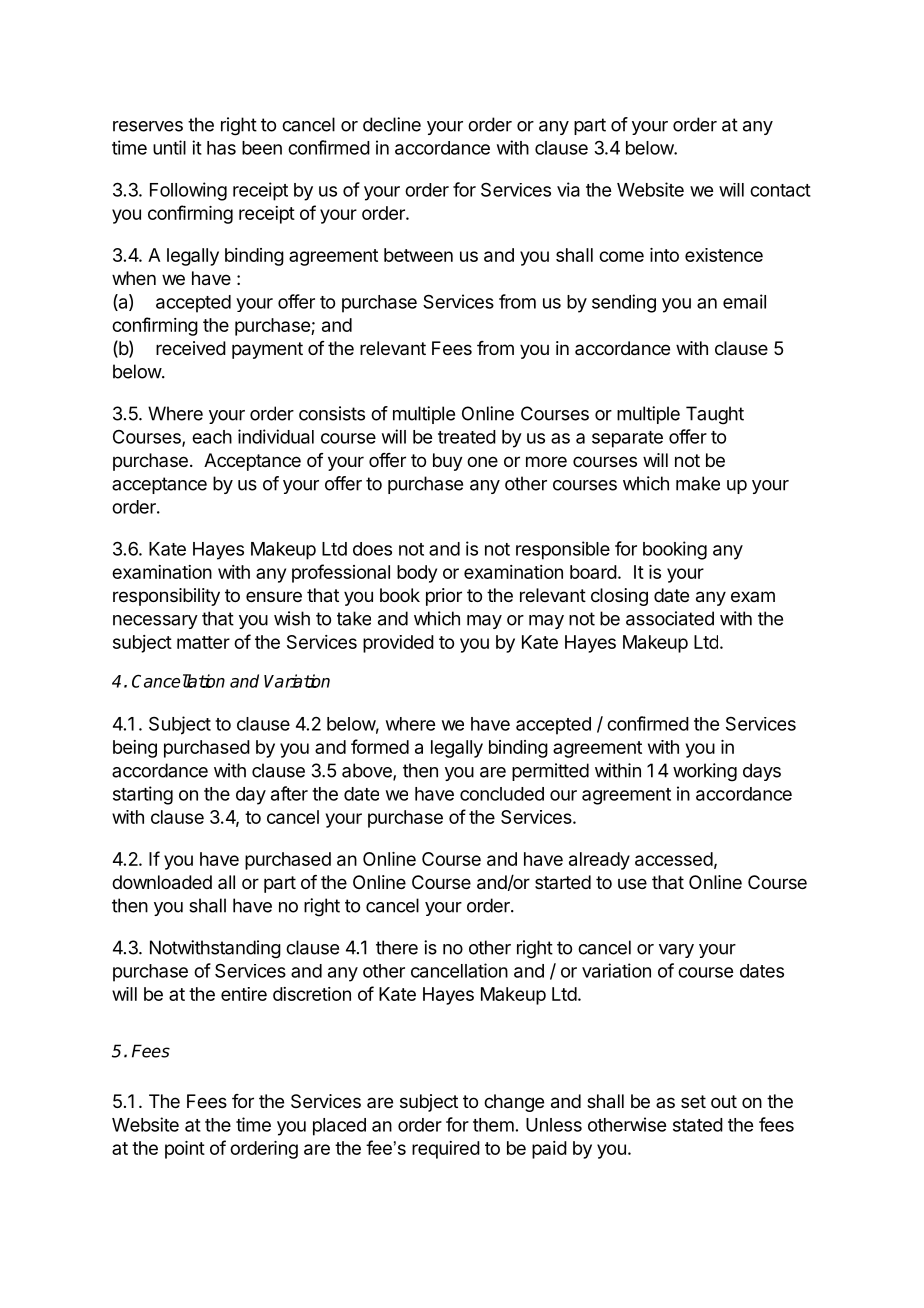 The height and width of the page is (1308, 924). Describe the element at coordinates (392, 124) in the page. I see `decline` at that location.
